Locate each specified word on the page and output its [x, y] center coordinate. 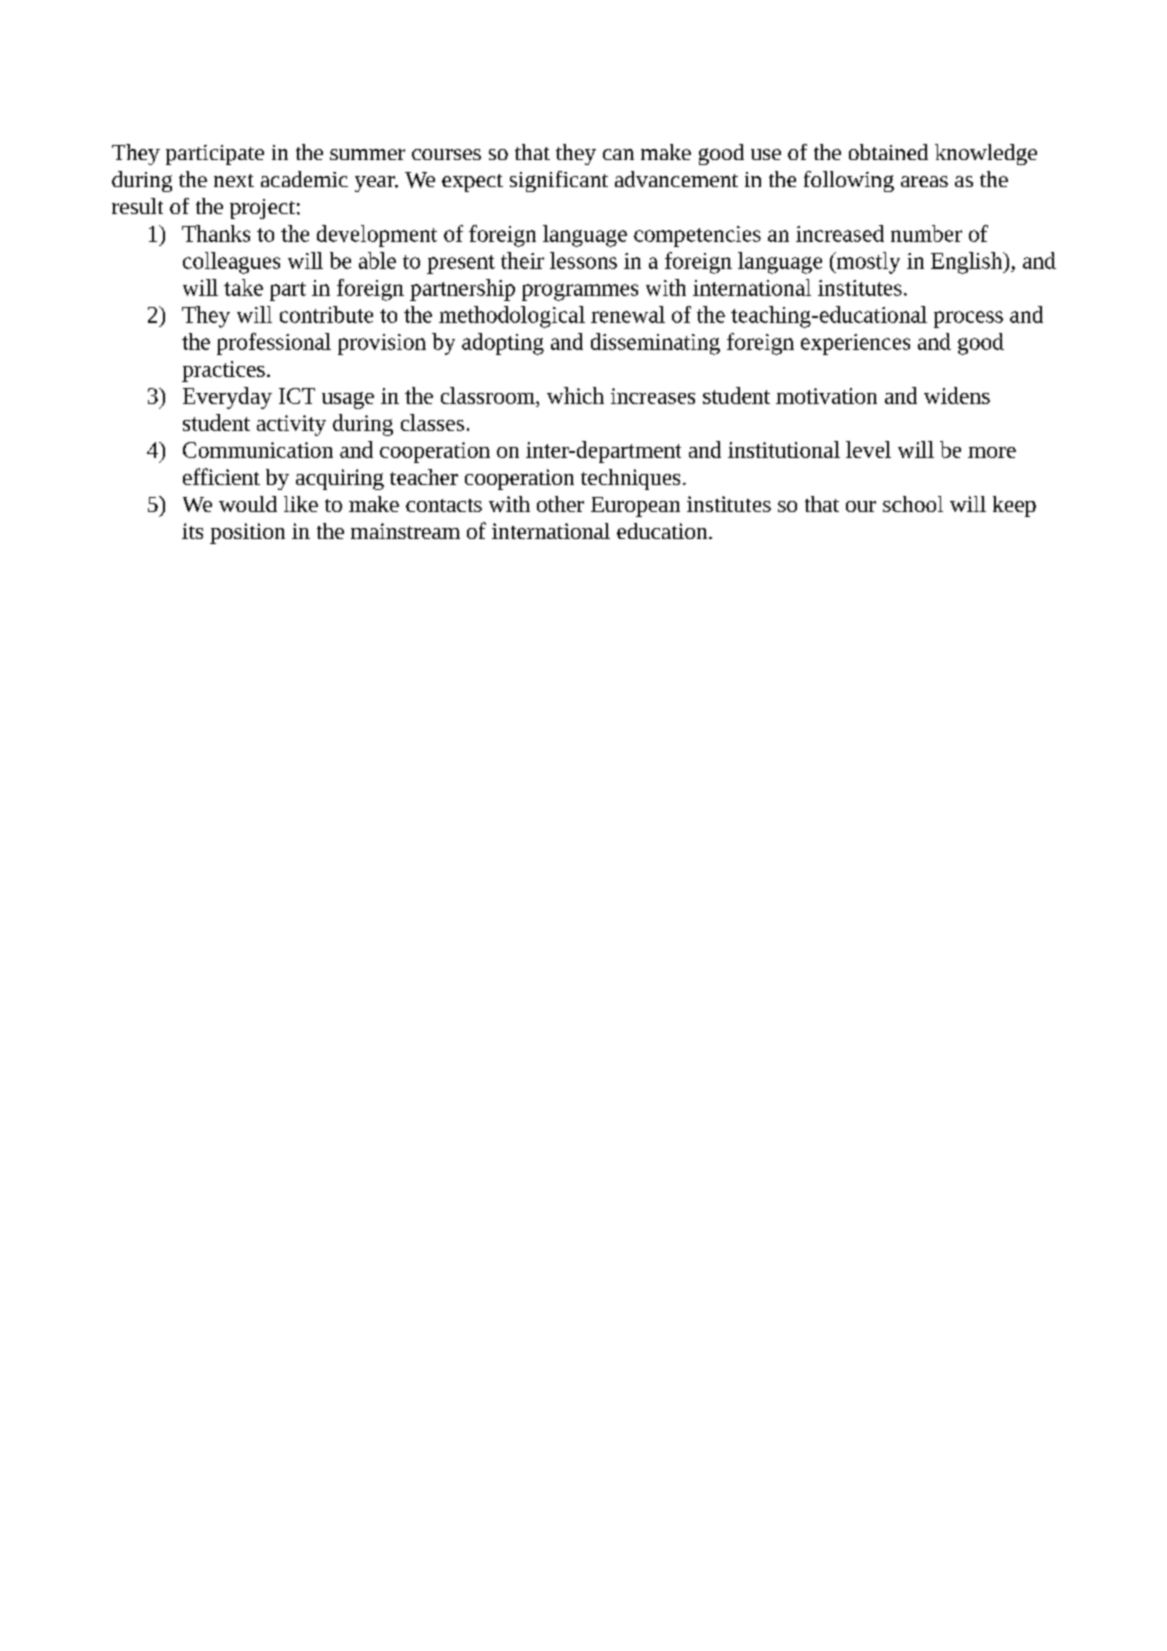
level [868, 449]
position [247, 533]
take [243, 287]
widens [957, 395]
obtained [888, 152]
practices [223, 371]
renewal [628, 314]
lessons [583, 260]
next [234, 180]
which [575, 395]
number [926, 233]
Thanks [216, 233]
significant [559, 181]
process [968, 319]
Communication [258, 450]
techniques [630, 479]
